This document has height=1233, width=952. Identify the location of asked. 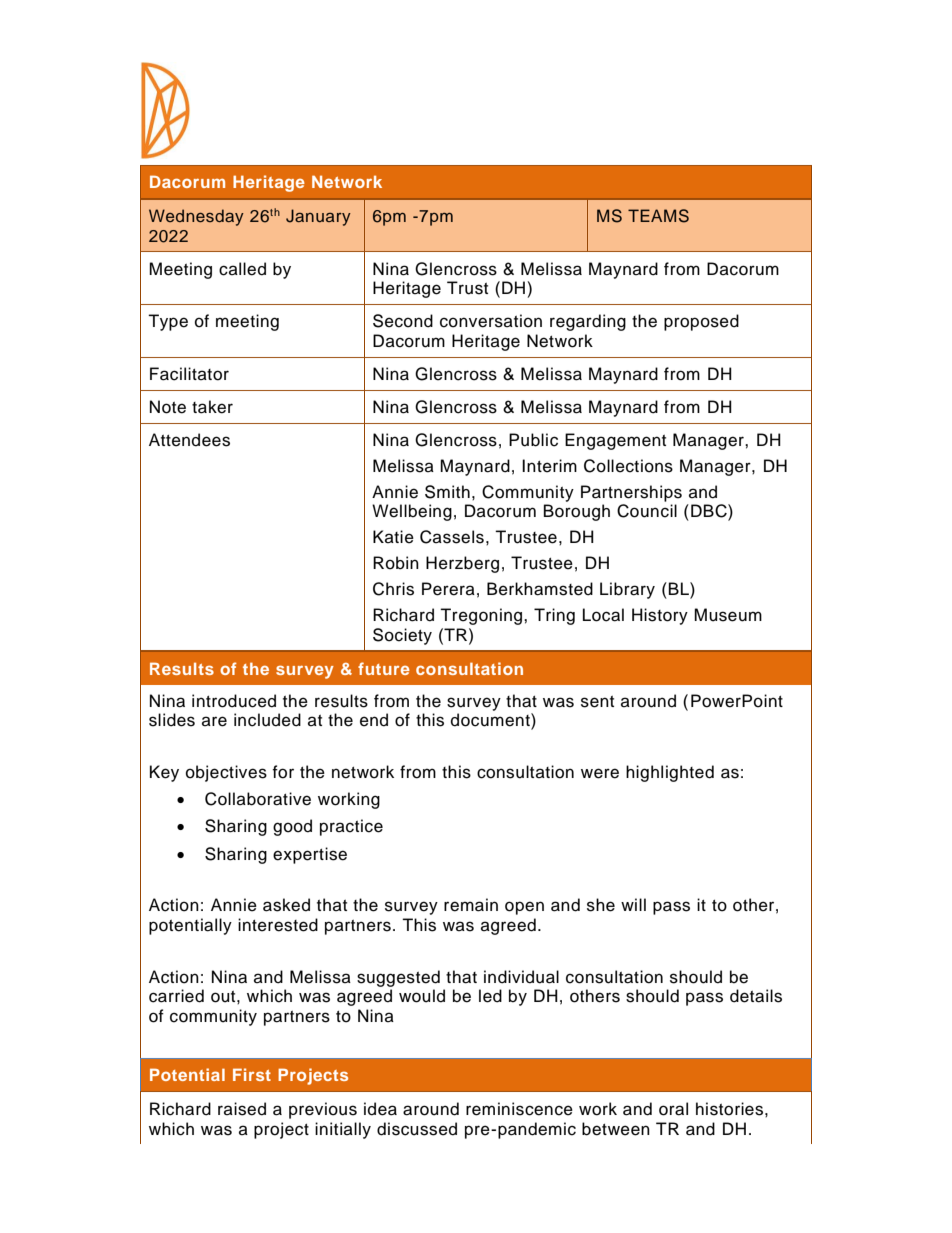
(286, 905).
